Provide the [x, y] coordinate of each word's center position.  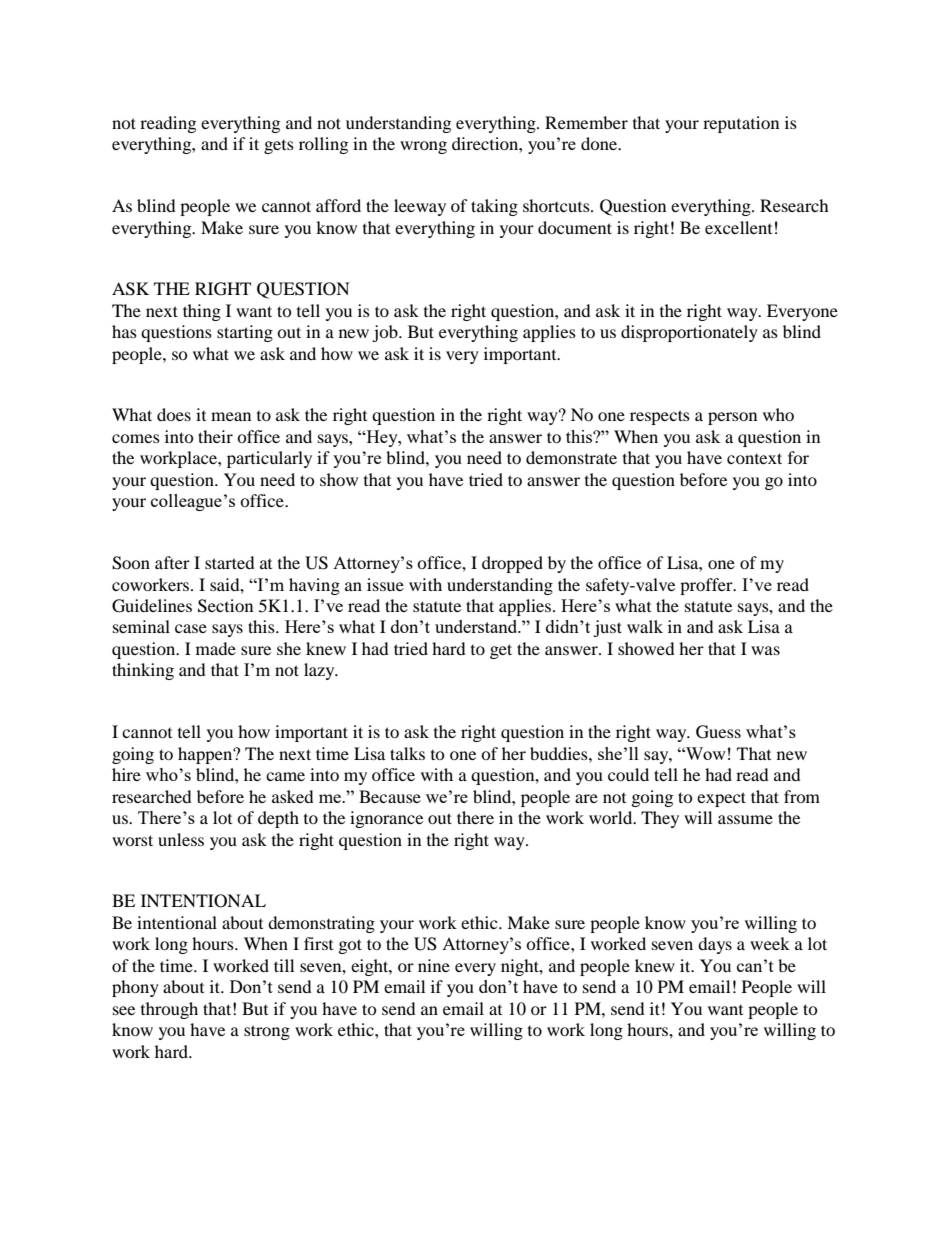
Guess [718, 732]
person [732, 418]
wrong [423, 147]
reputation [741, 124]
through [169, 1010]
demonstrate [571, 457]
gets [279, 147]
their [215, 436]
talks [407, 753]
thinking [143, 671]
